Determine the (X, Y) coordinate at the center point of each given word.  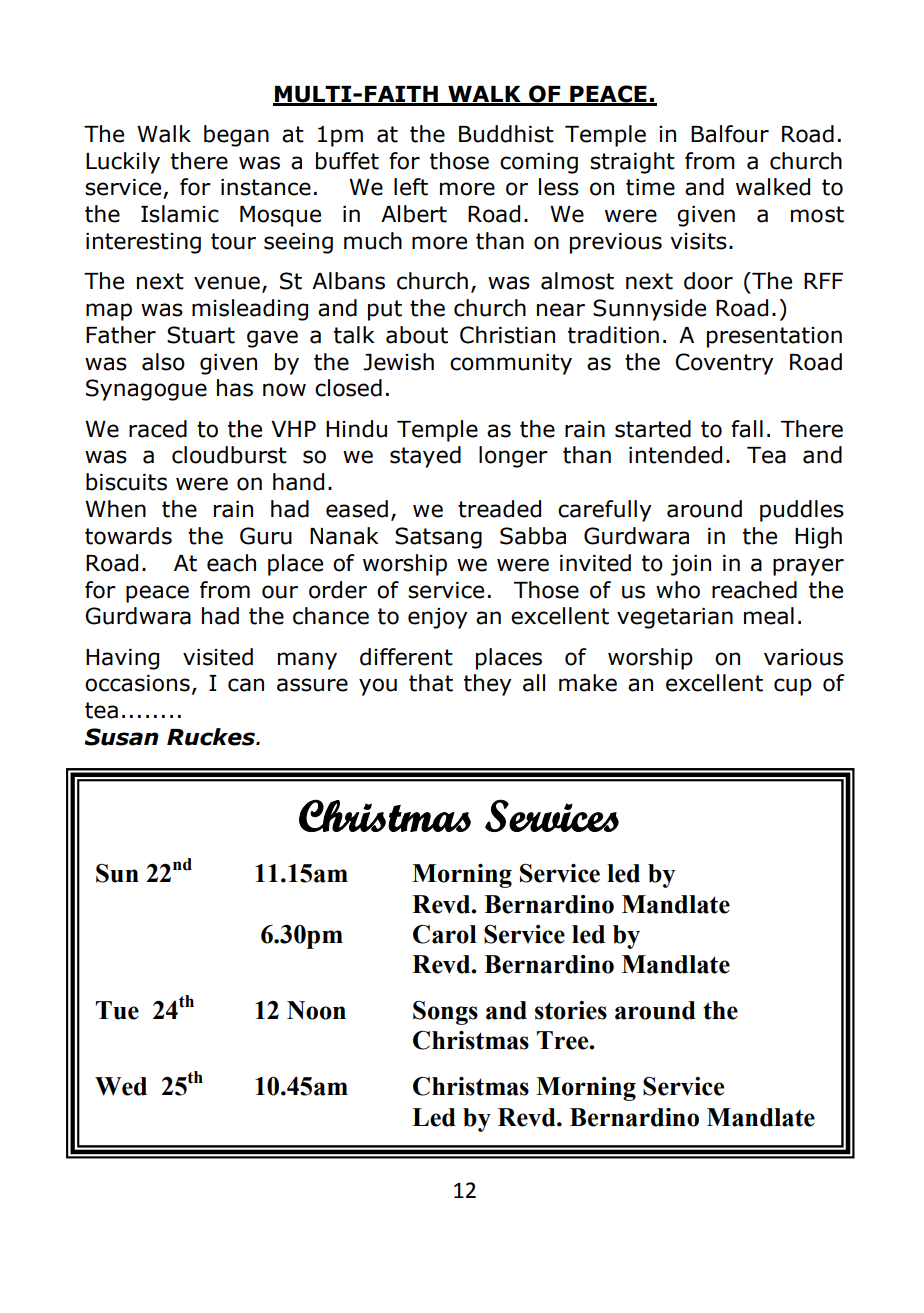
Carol (445, 934)
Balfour (730, 134)
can (246, 685)
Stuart (201, 335)
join (691, 565)
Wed (121, 1086)
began (236, 136)
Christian (507, 335)
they (488, 685)
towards (128, 536)
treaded (499, 509)
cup (793, 687)
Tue (117, 1010)
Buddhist (506, 134)
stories (571, 1010)
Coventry (724, 364)
